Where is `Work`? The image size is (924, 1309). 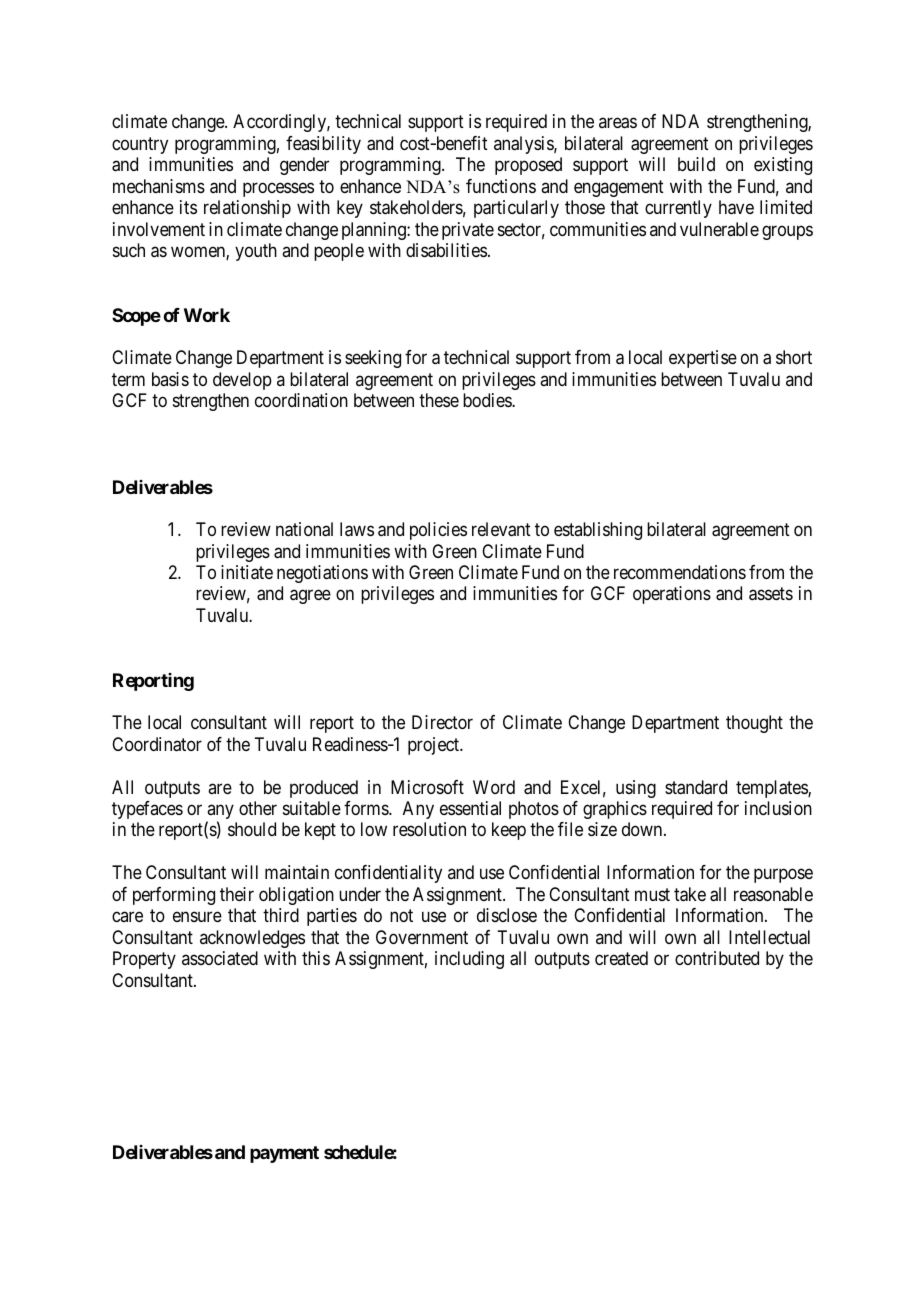
Work is located at coordinates (207, 315).
